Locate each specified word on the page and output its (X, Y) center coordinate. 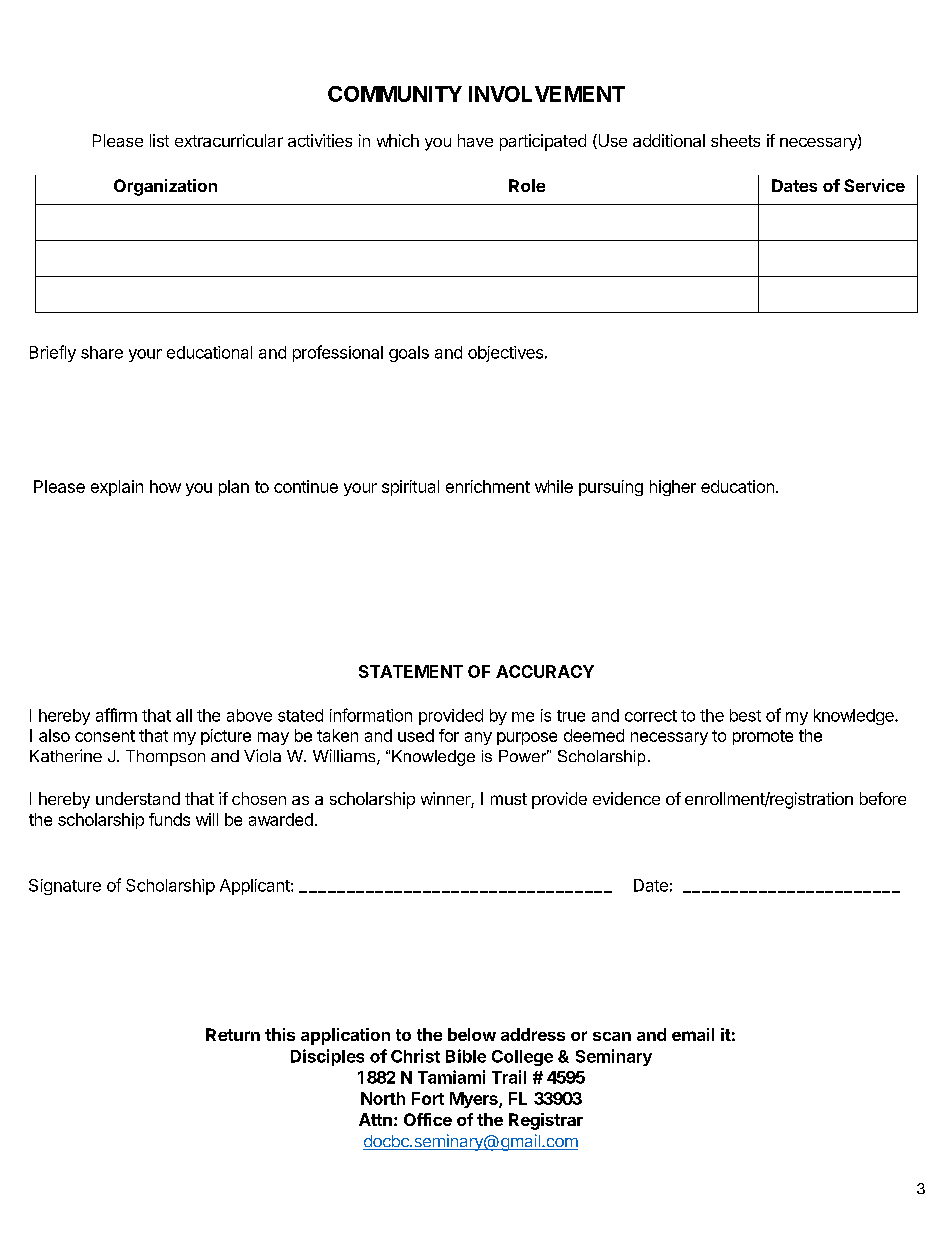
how (165, 486)
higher (673, 488)
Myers (475, 1100)
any (478, 738)
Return (233, 1034)
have (475, 140)
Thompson (165, 758)
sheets (735, 140)
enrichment (488, 486)
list (159, 140)
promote (763, 737)
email (693, 1034)
